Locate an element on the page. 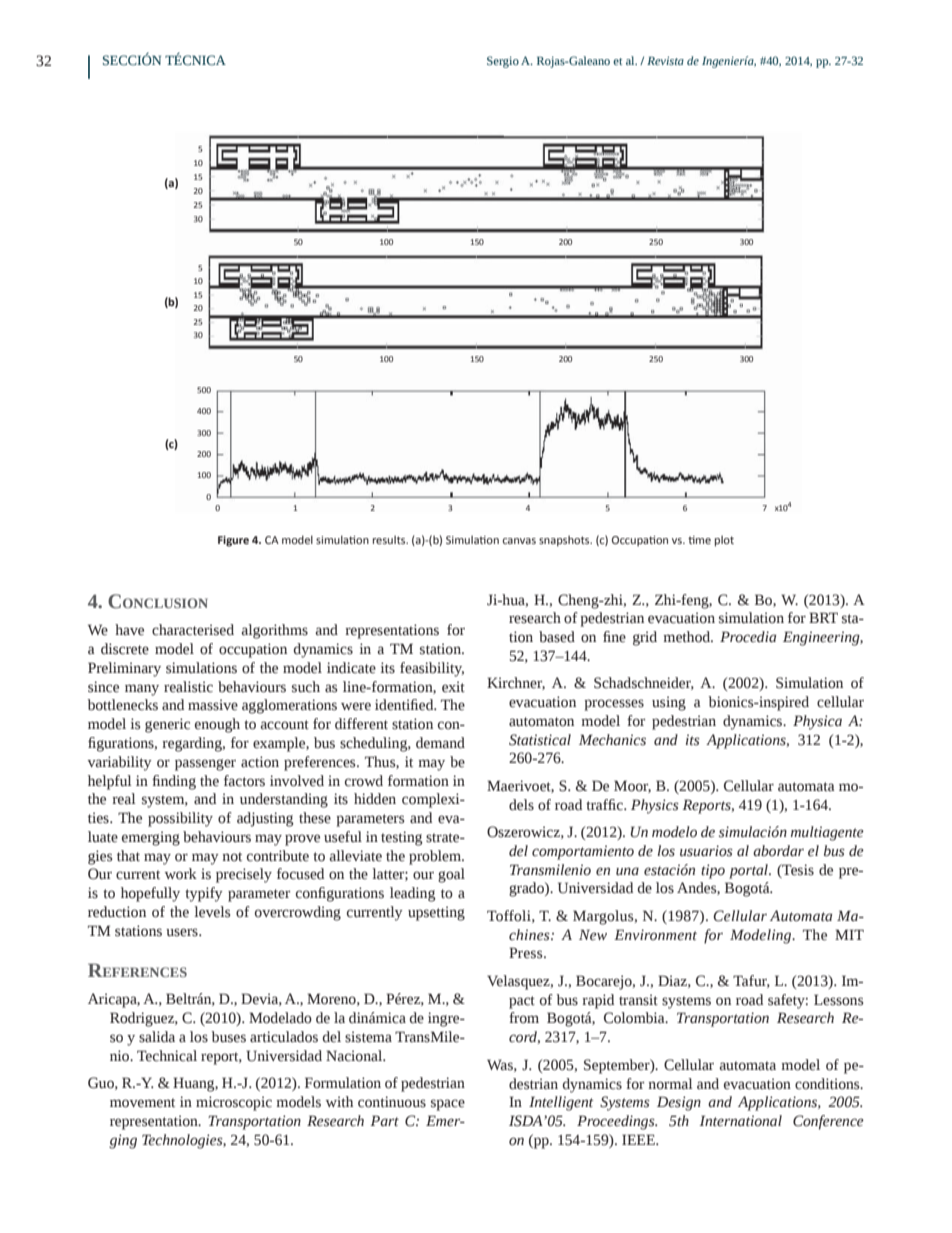 This image has width=952, height=1233. space is located at coordinates (448, 1105).
